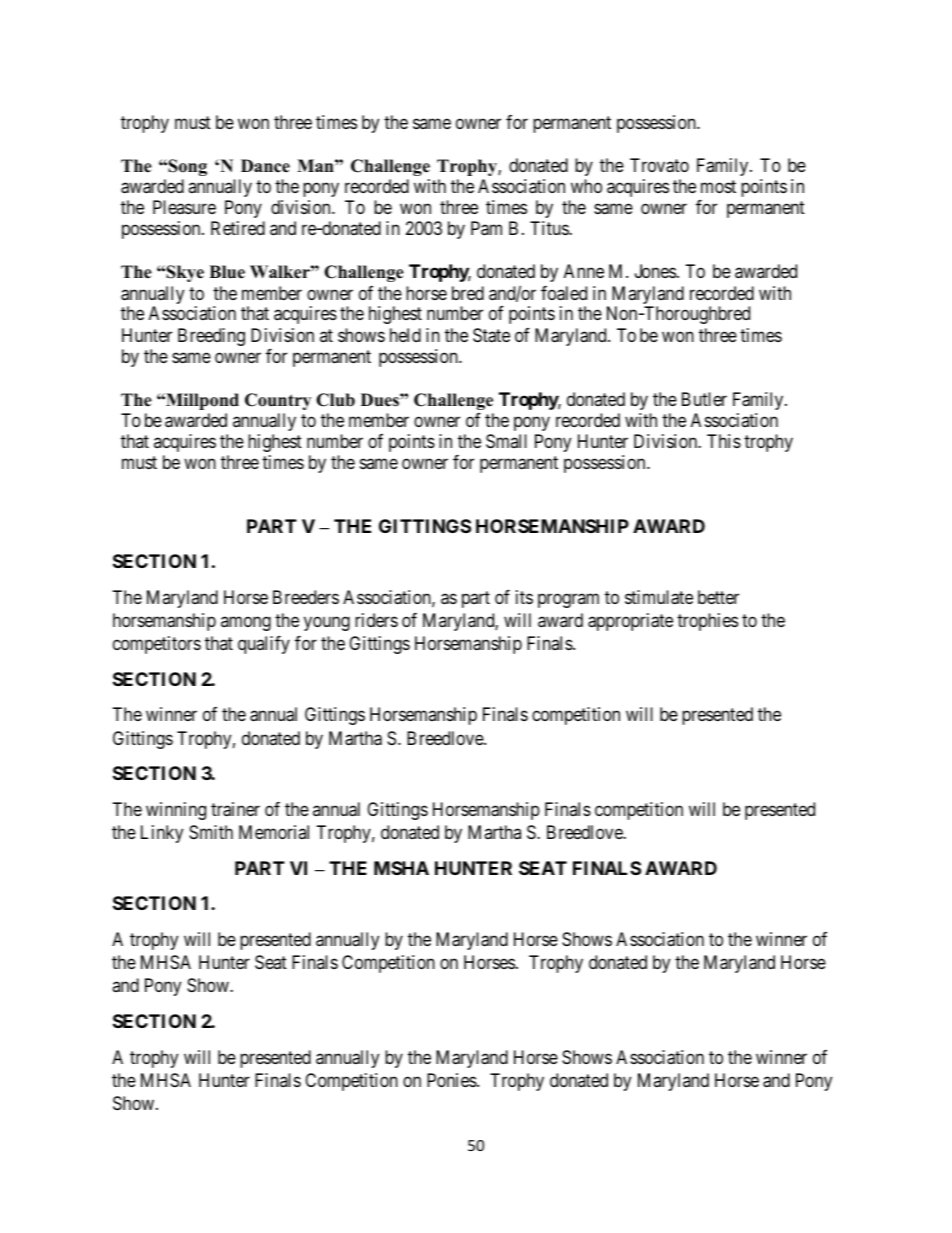  Describe the element at coordinates (486, 228) in the document. I see `Pam` at that location.
